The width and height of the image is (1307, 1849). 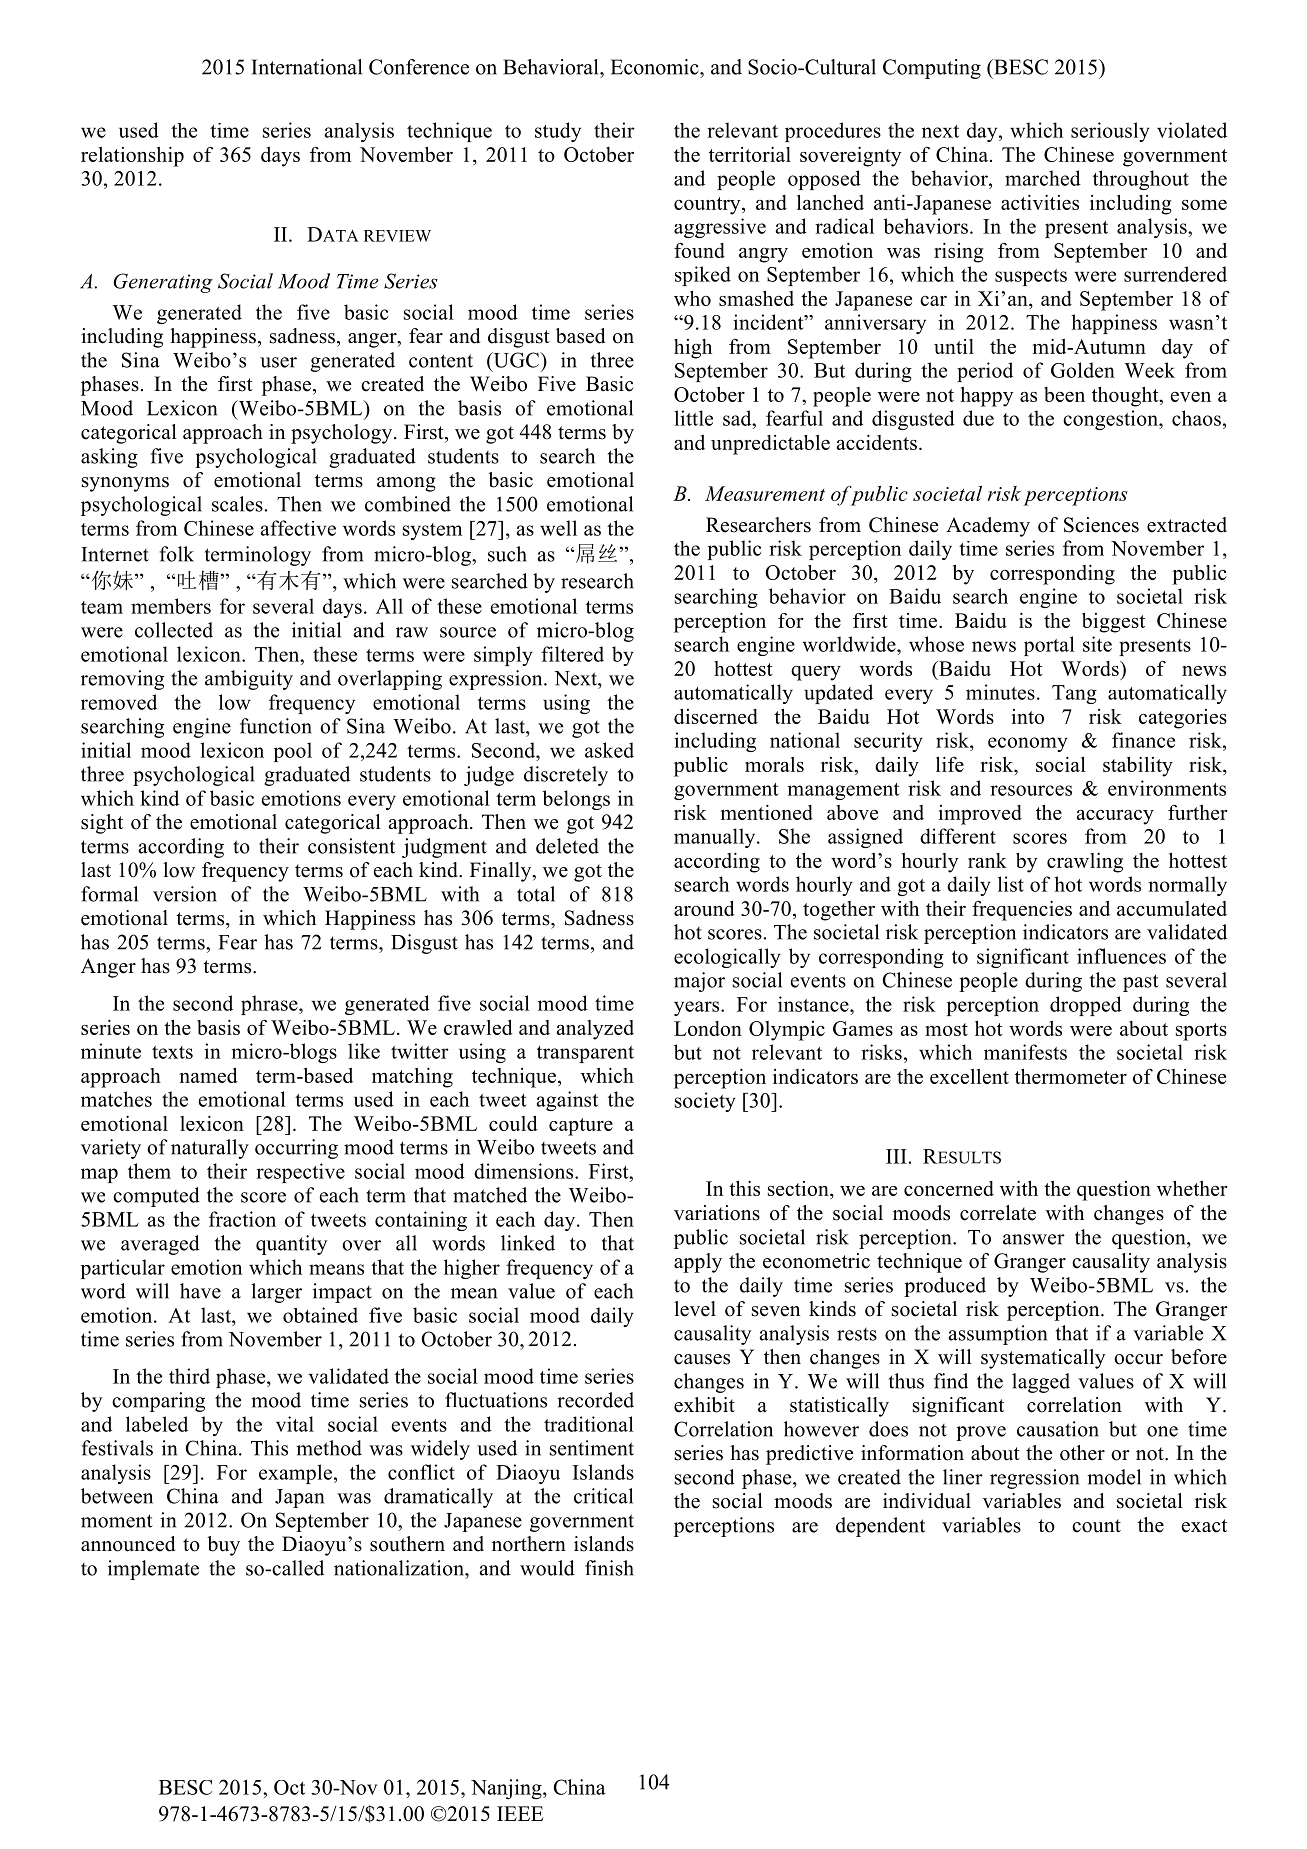 I want to click on seriously, so click(x=1110, y=132).
